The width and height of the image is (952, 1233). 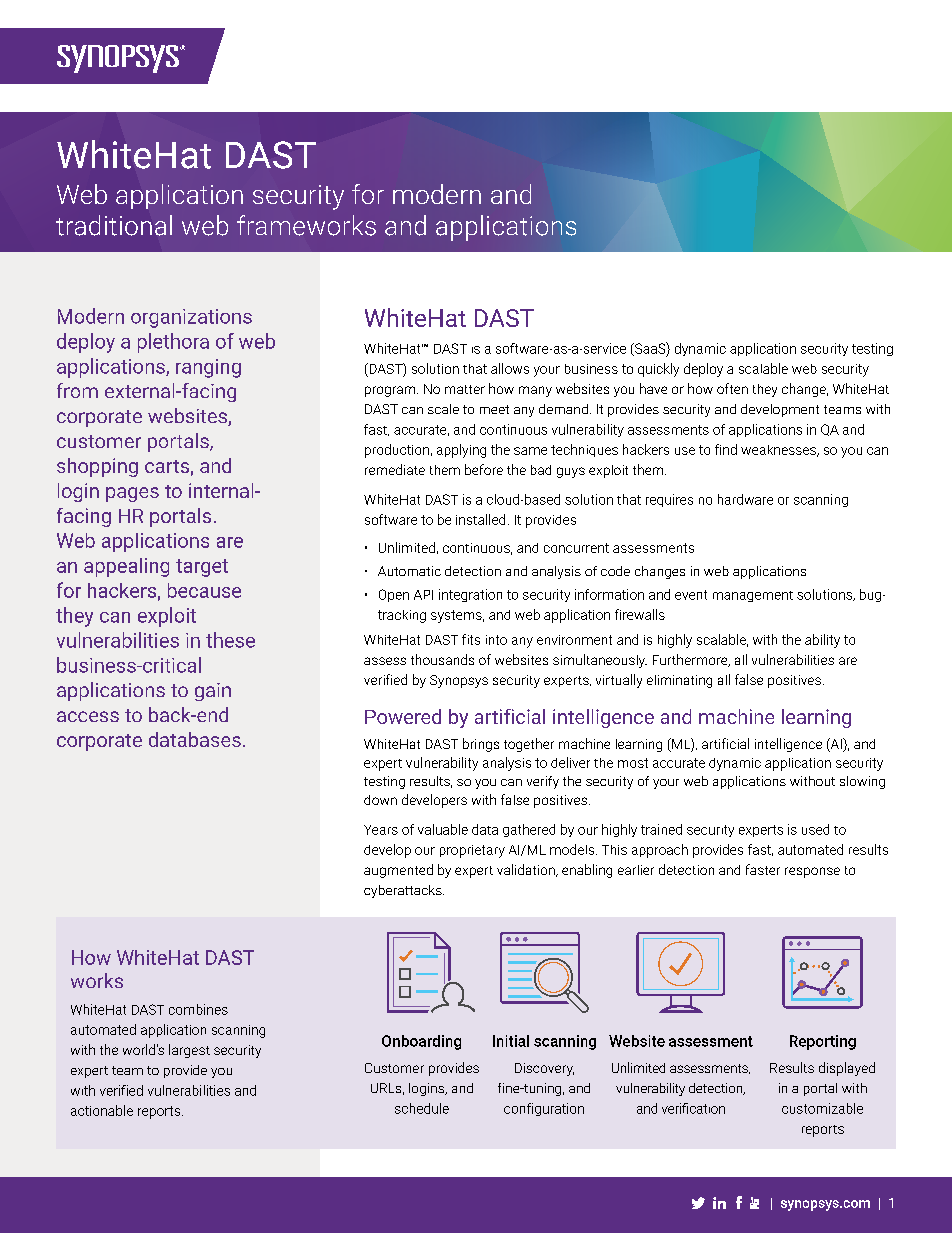 I want to click on schedule, so click(x=422, y=1108).
